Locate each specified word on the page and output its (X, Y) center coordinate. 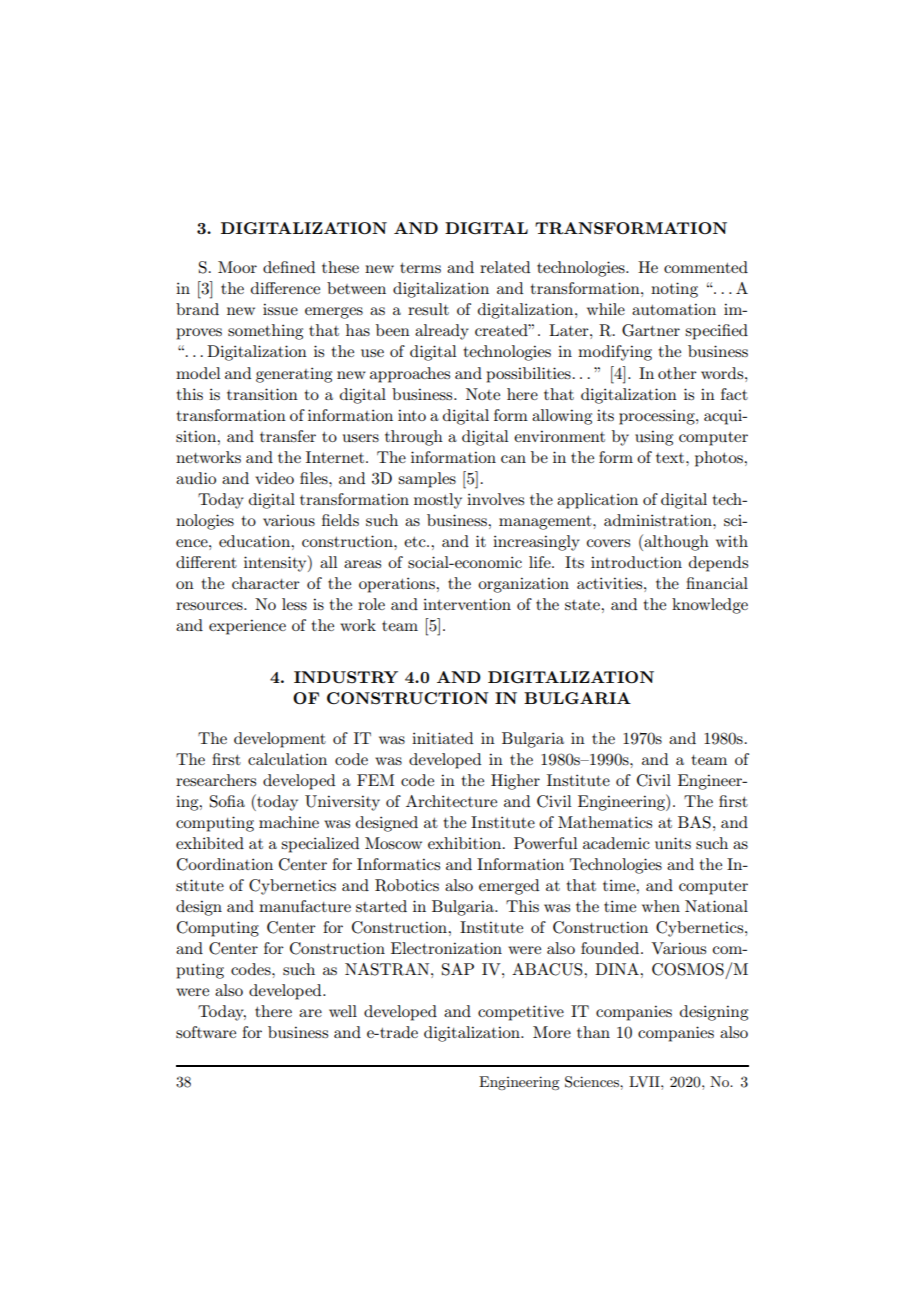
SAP (458, 969)
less (294, 604)
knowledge (710, 606)
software (206, 1032)
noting (674, 290)
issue (280, 309)
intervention (467, 604)
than (593, 1032)
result (428, 309)
